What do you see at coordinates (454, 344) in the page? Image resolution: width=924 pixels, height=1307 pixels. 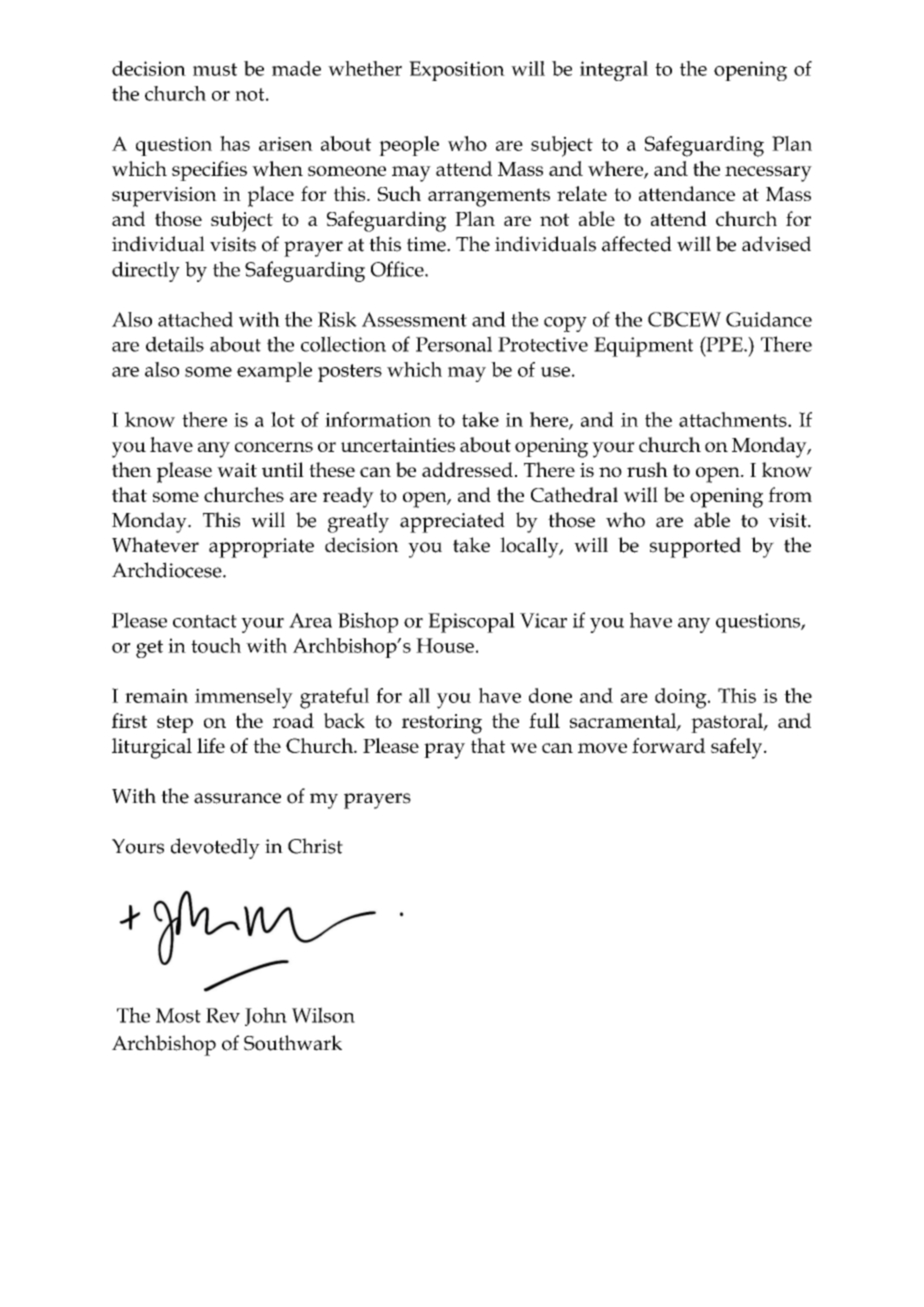 I see `Personal` at bounding box center [454, 344].
